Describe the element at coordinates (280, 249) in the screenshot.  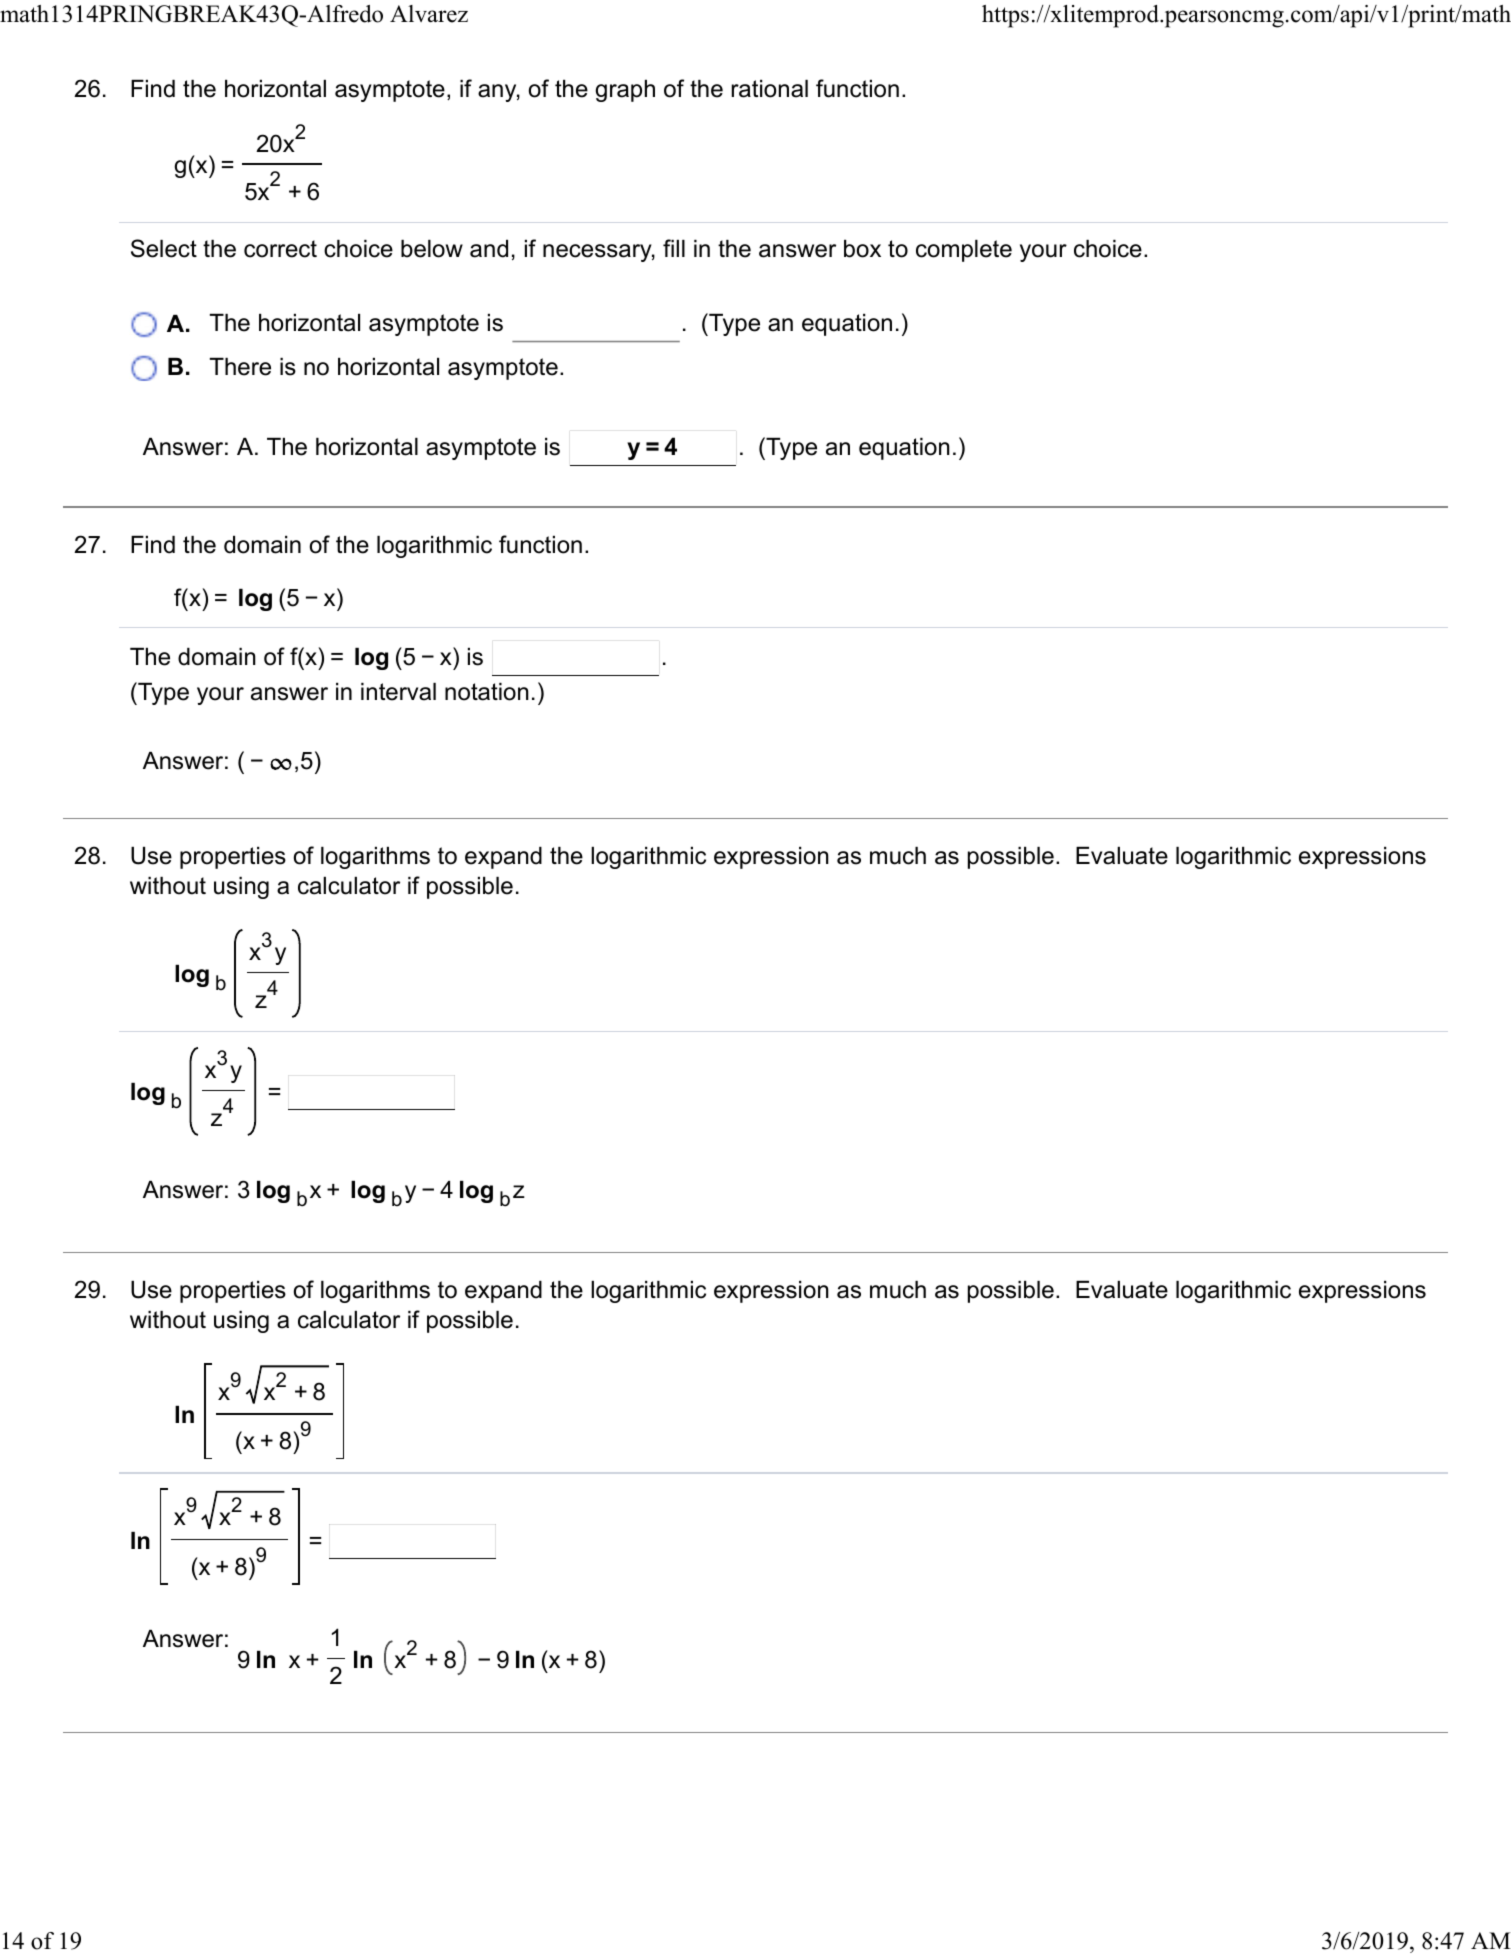
I see `correct` at that location.
